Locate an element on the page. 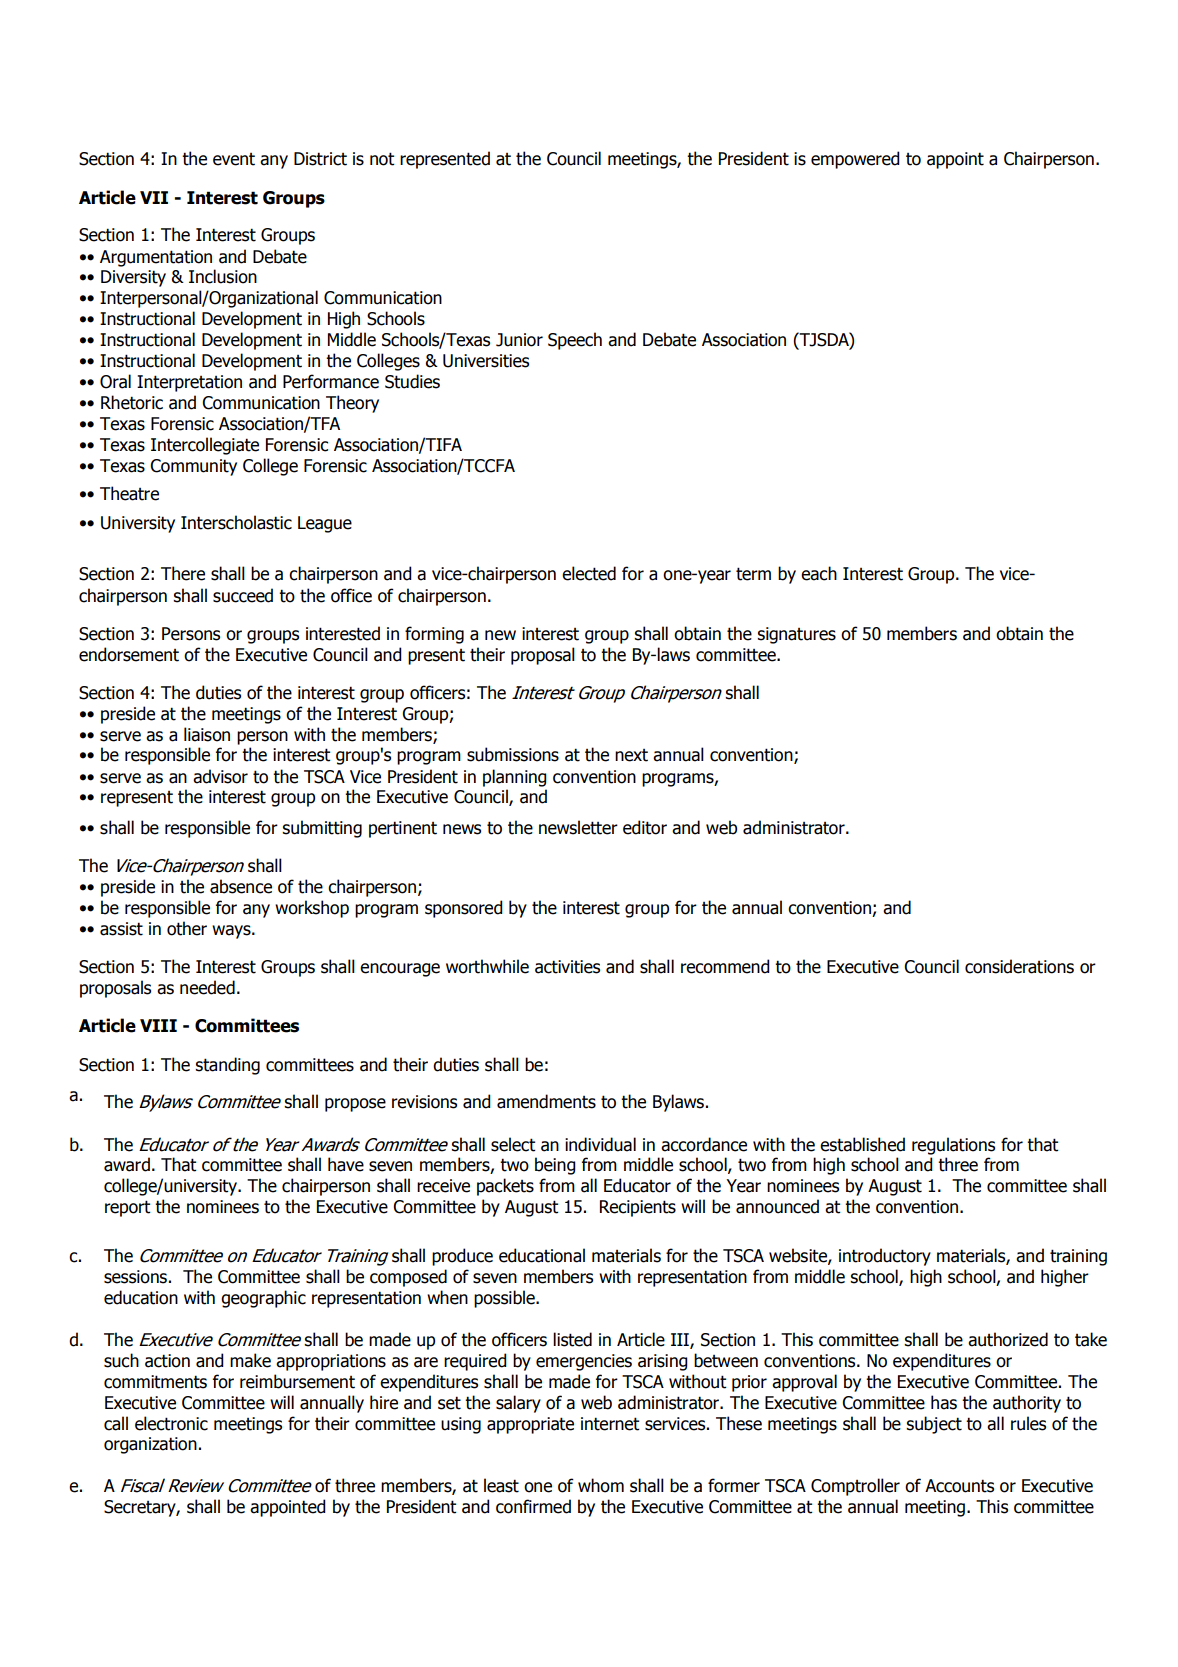 The image size is (1178, 1667). individual is located at coordinates (600, 1144).
